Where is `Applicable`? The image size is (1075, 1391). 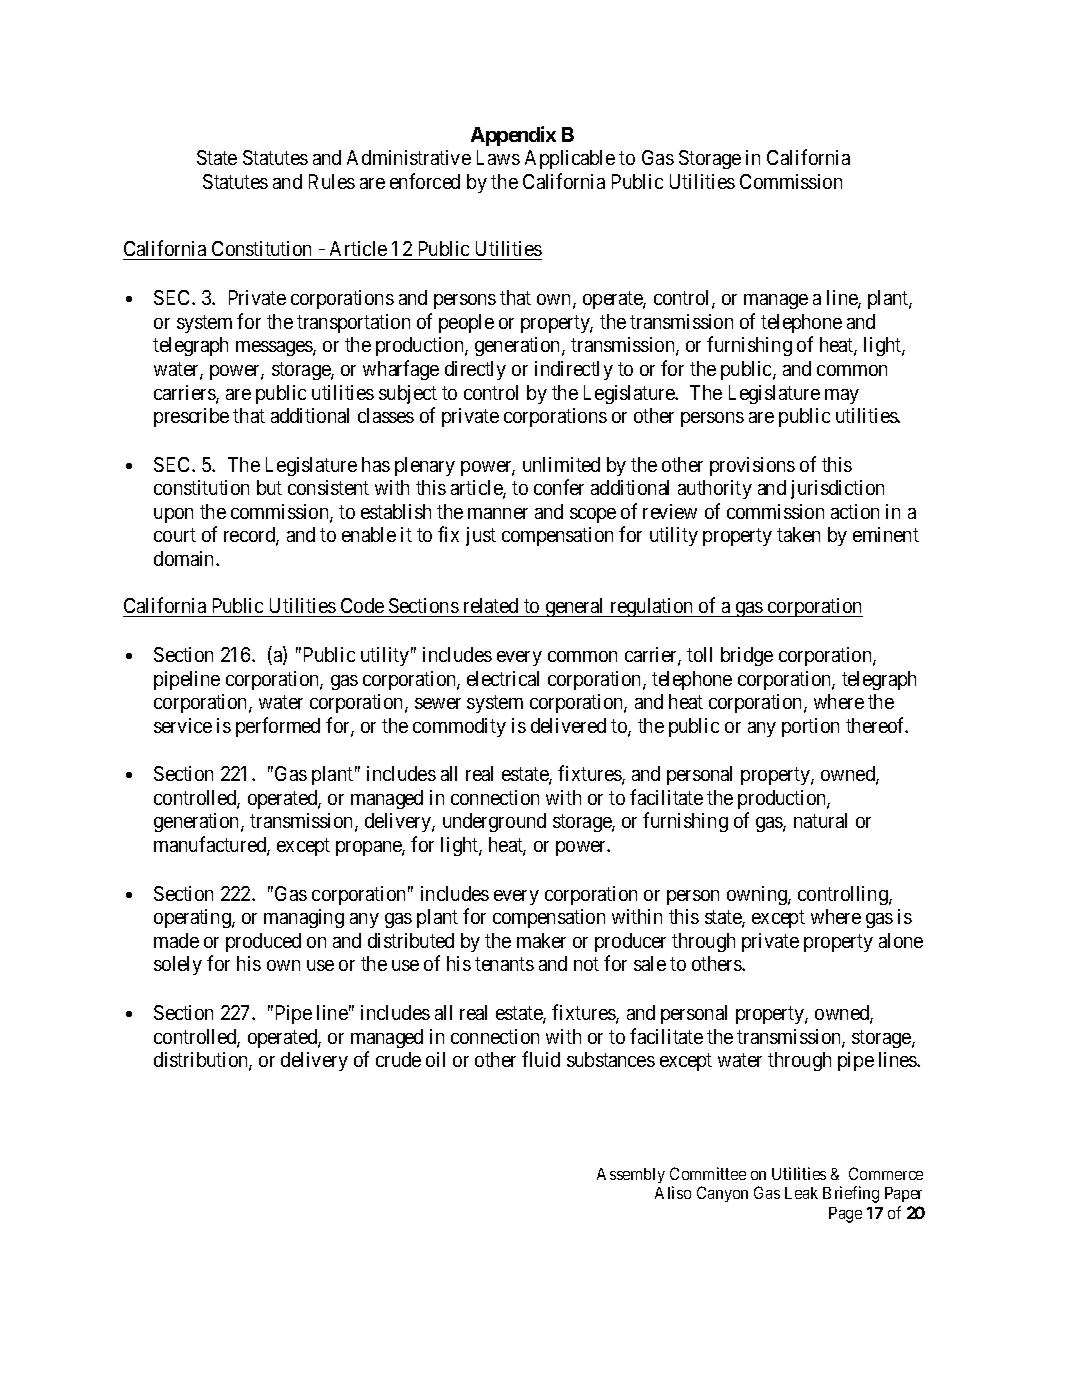
Applicable is located at coordinates (570, 159).
